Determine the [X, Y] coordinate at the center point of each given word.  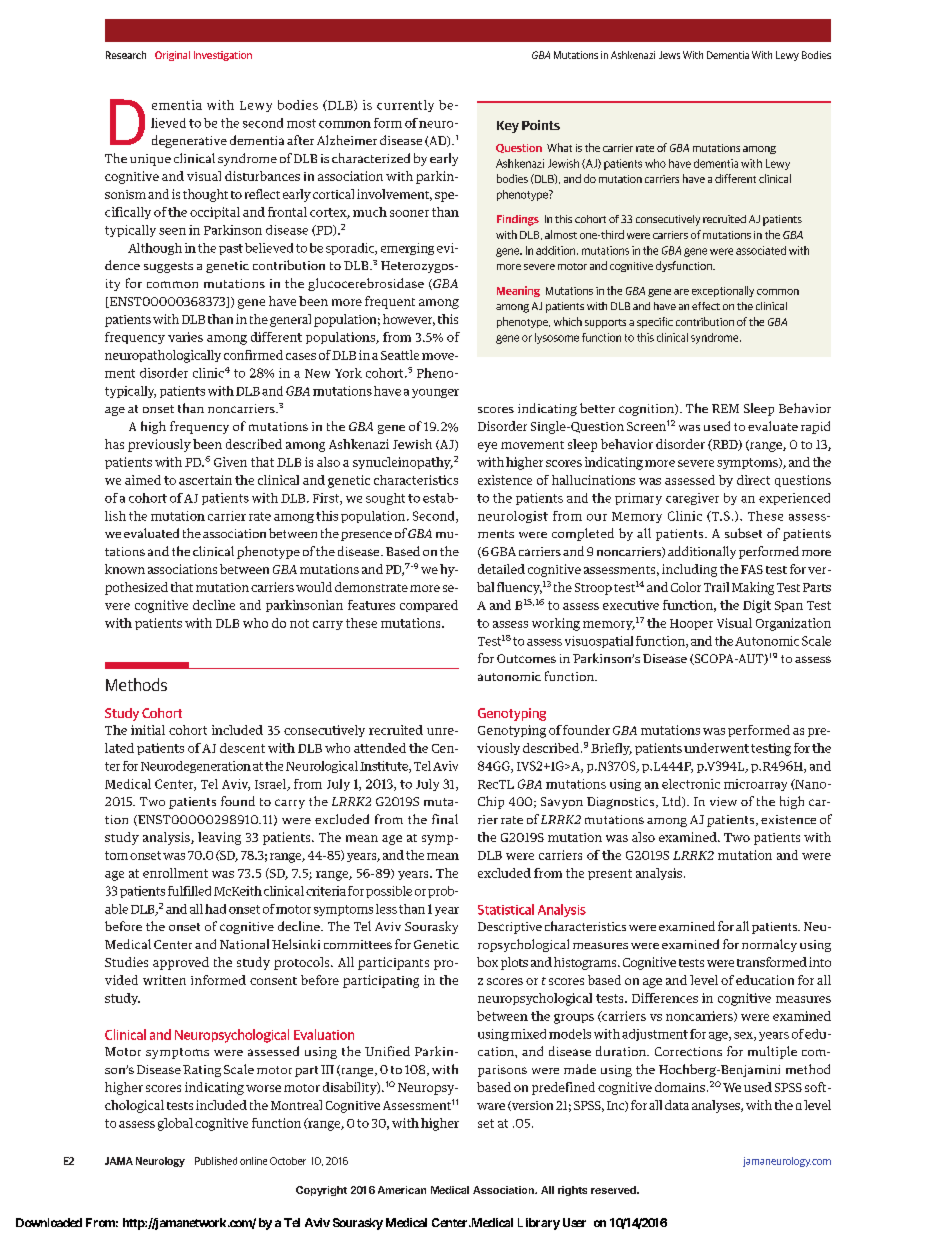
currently [405, 106]
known [125, 569]
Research [126, 55]
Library [539, 1224]
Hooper [691, 624]
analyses [717, 1106]
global [175, 1124]
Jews [669, 55]
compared [429, 606]
